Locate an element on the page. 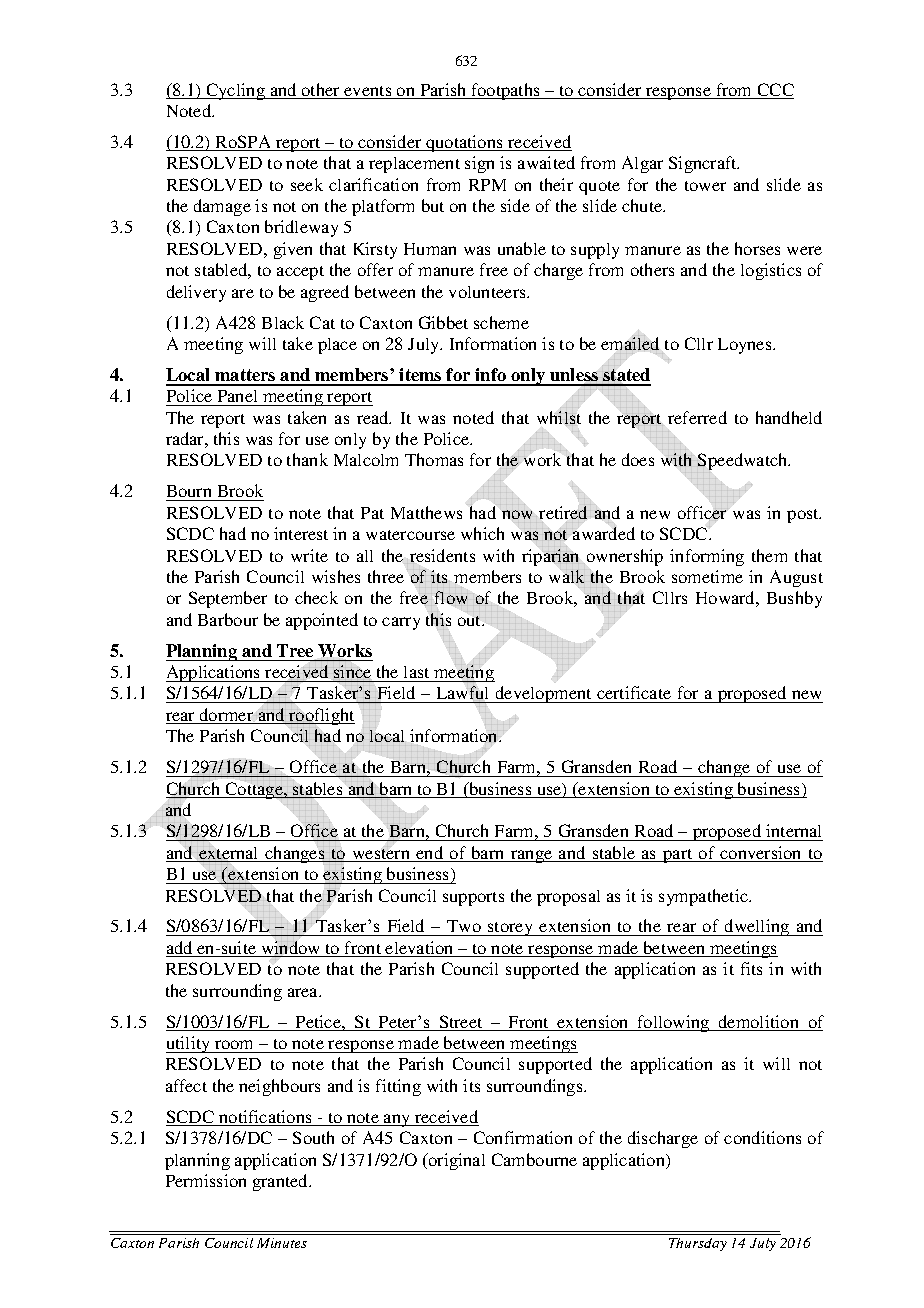 This image has width=924, height=1308. Cycling is located at coordinates (235, 91).
